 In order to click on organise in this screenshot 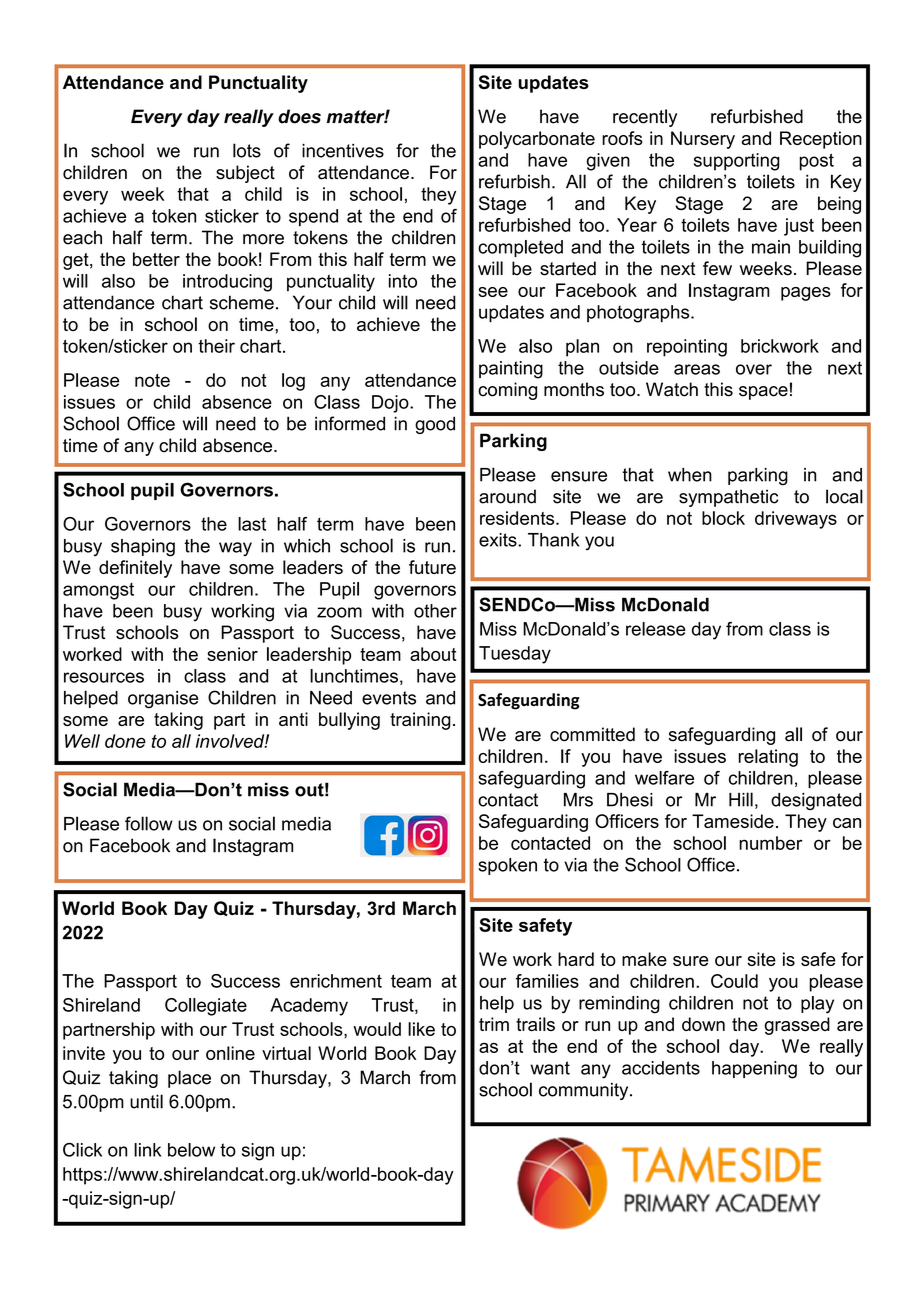, I will do `click(163, 700)`.
